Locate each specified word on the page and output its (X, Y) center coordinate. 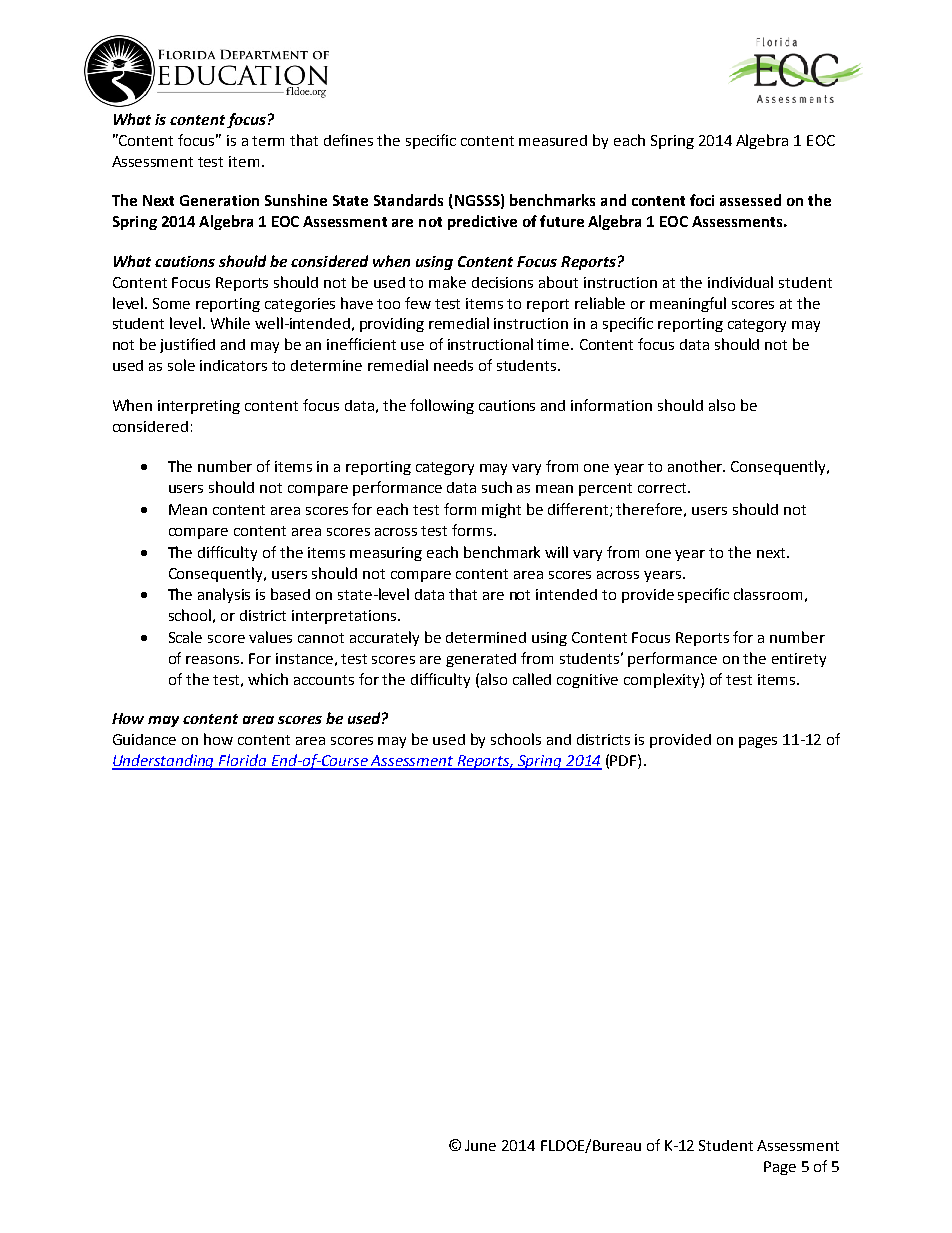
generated (481, 660)
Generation (219, 200)
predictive (482, 222)
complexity (663, 680)
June (480, 1145)
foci (702, 200)
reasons (214, 660)
